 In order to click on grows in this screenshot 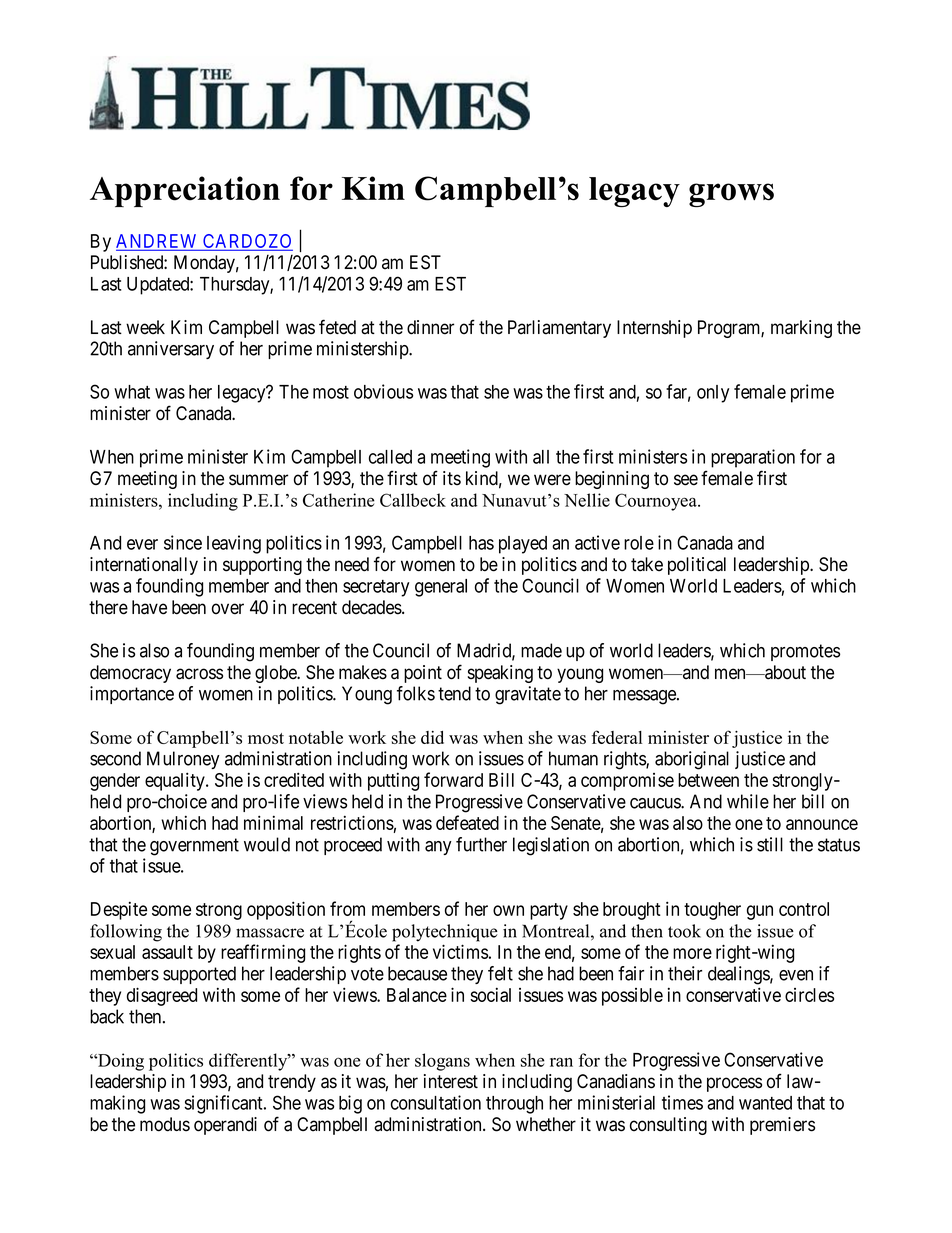, I will do `click(731, 195)`.
